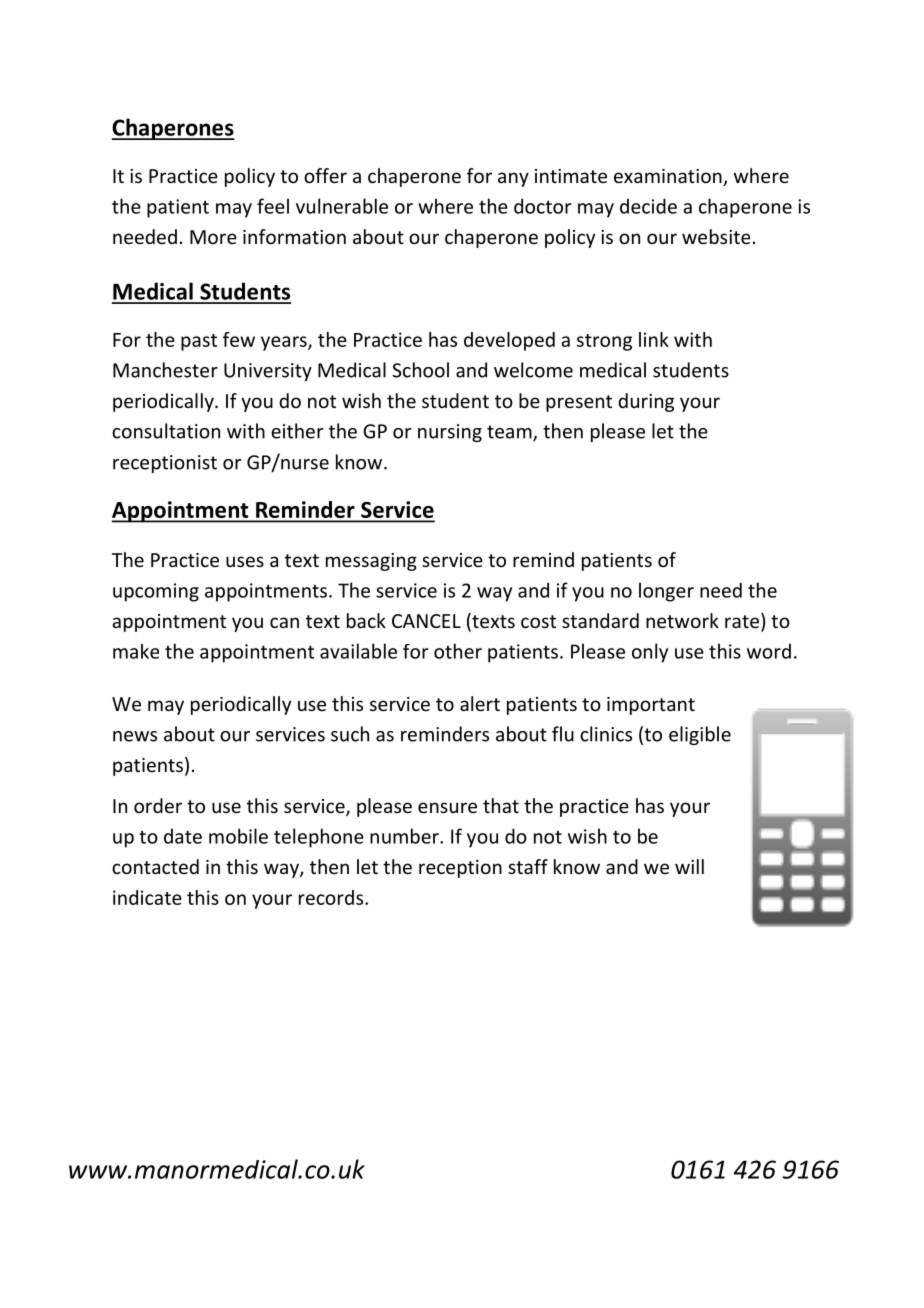  What do you see at coordinates (166, 431) in the page?
I see `consultation` at bounding box center [166, 431].
